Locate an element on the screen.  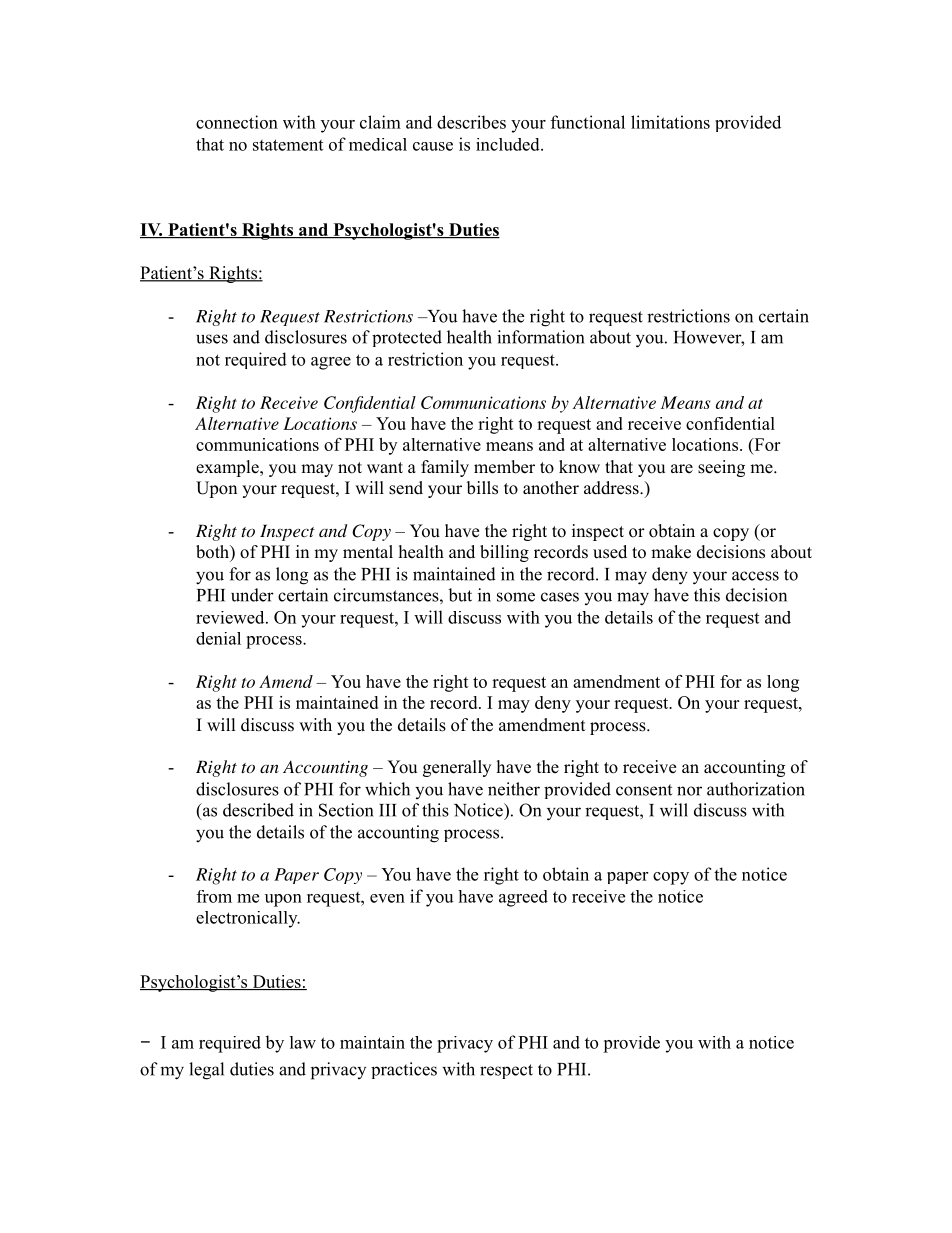
respect is located at coordinates (506, 1071).
